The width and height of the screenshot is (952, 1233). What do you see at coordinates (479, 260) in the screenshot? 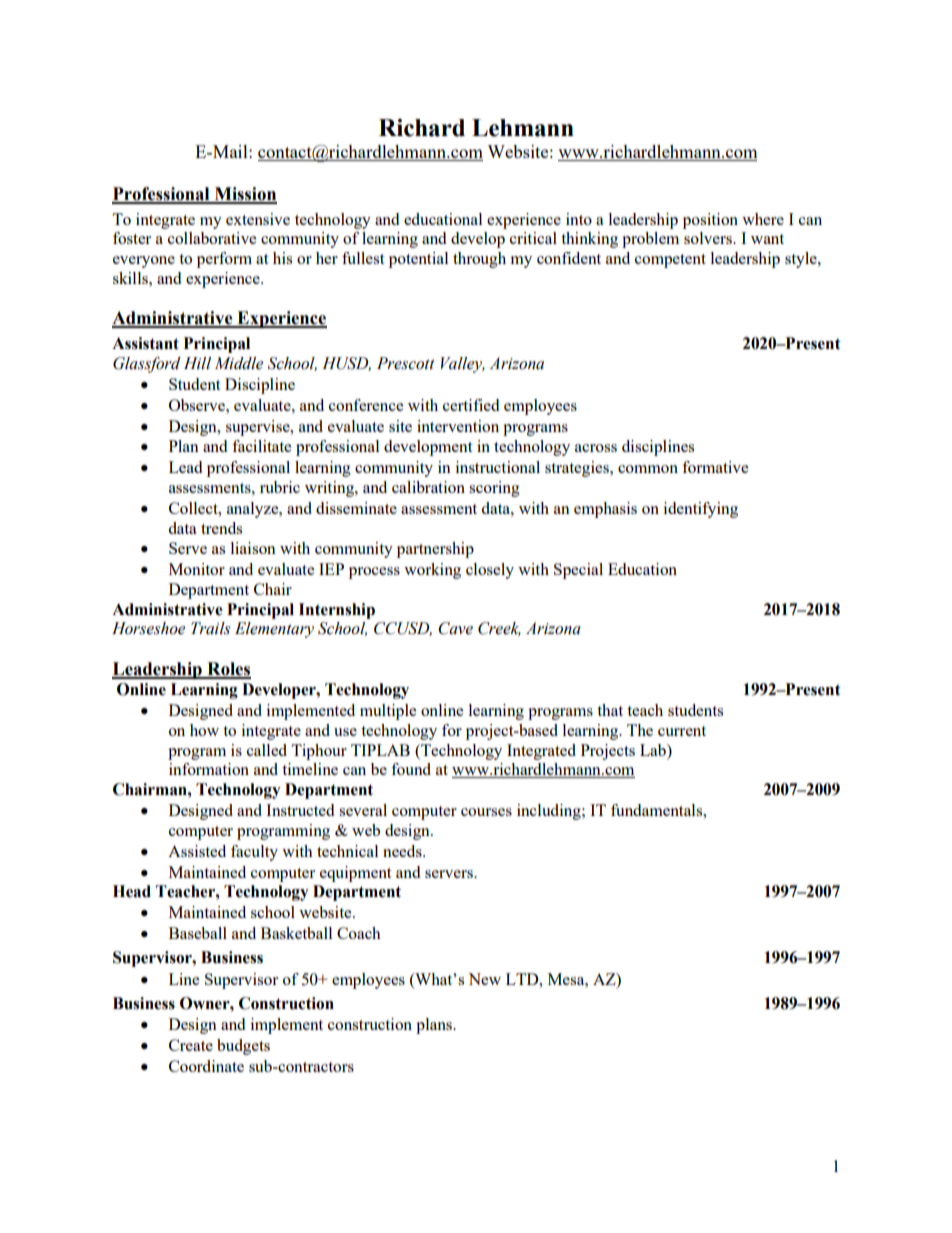
I see `through` at bounding box center [479, 260].
